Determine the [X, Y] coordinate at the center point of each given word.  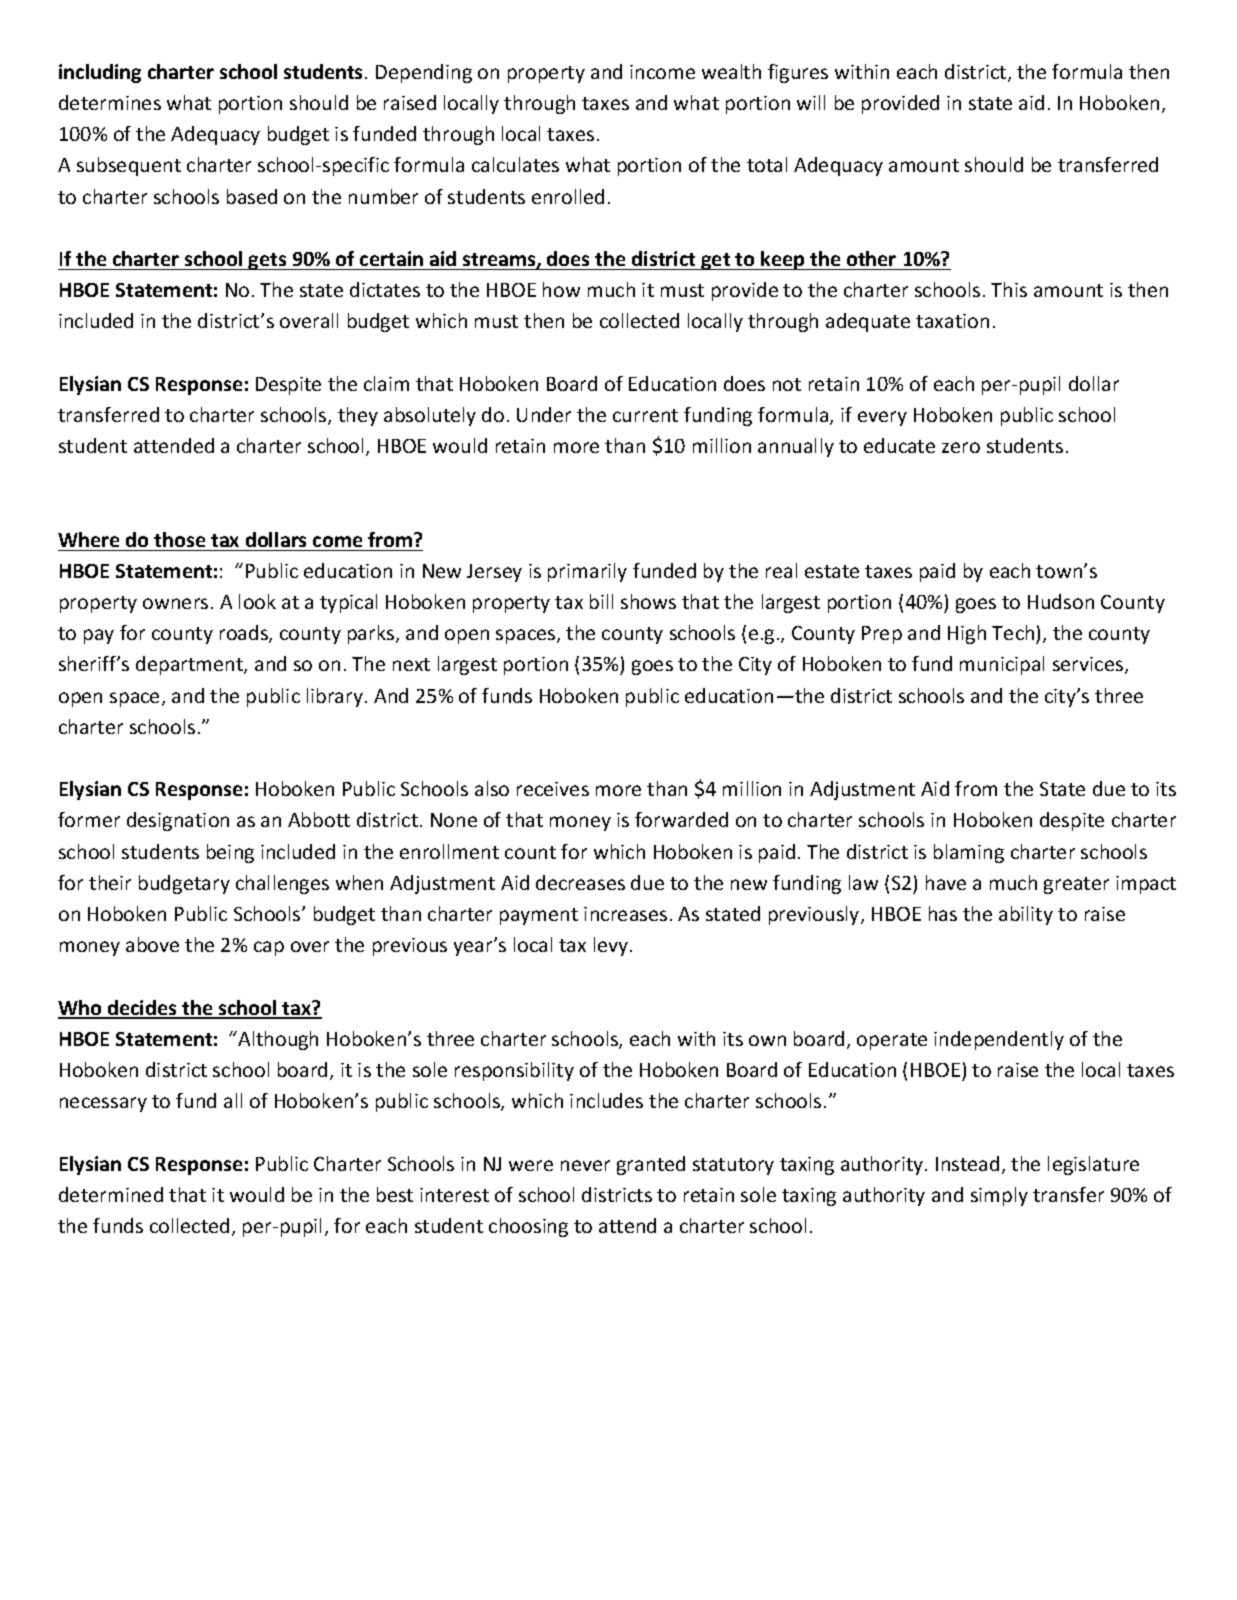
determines [110, 102]
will [811, 102]
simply [999, 1196]
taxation [952, 321]
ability [1026, 915]
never [585, 1165]
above [152, 944]
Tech [1013, 632]
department [190, 665]
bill [601, 601]
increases [625, 914]
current [645, 415]
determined [111, 1194]
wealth [731, 71]
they [358, 416]
